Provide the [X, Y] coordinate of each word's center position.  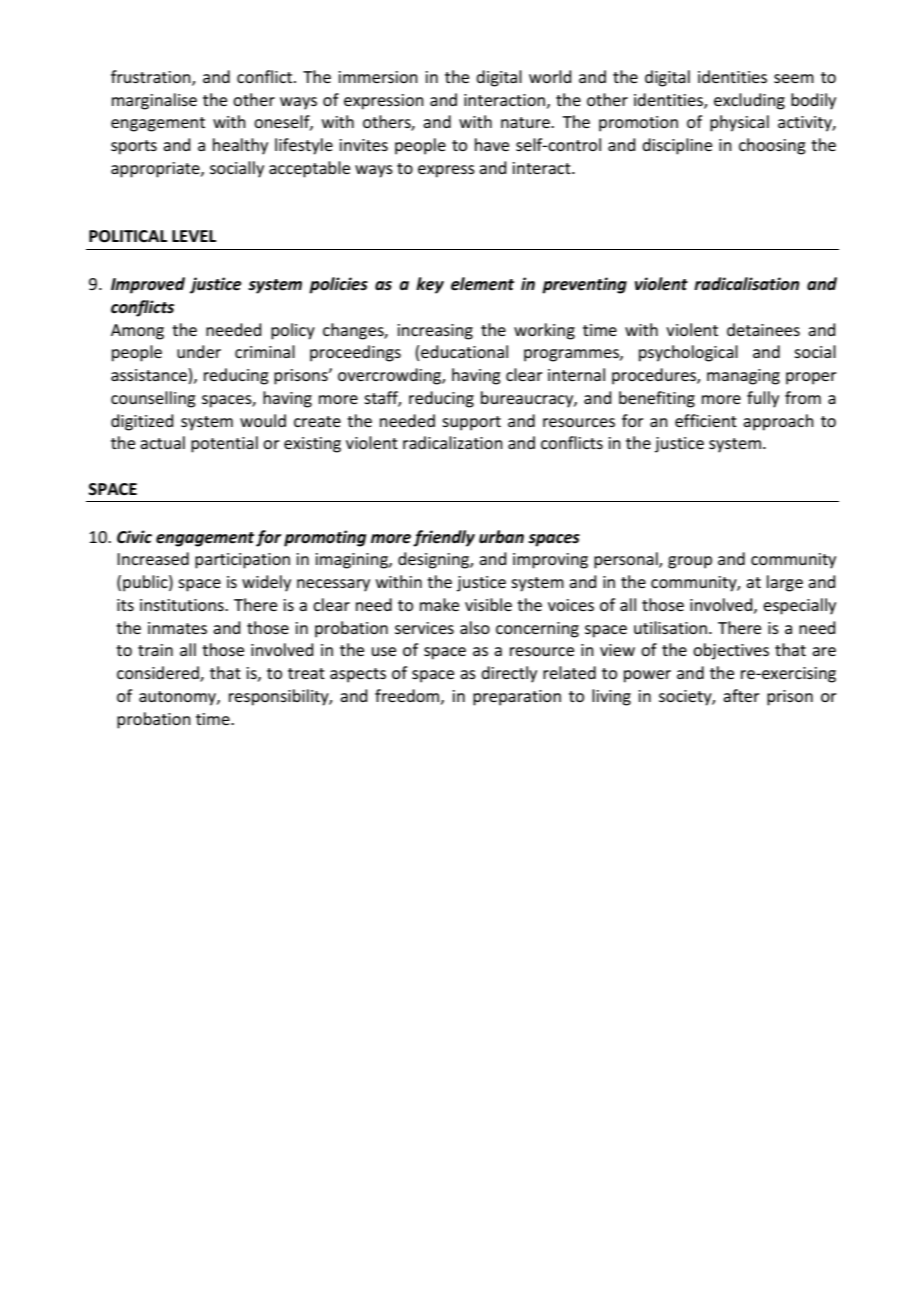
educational [464, 351]
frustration [152, 77]
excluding [749, 101]
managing [743, 377]
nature [526, 122]
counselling [153, 399]
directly [509, 674]
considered [159, 674]
